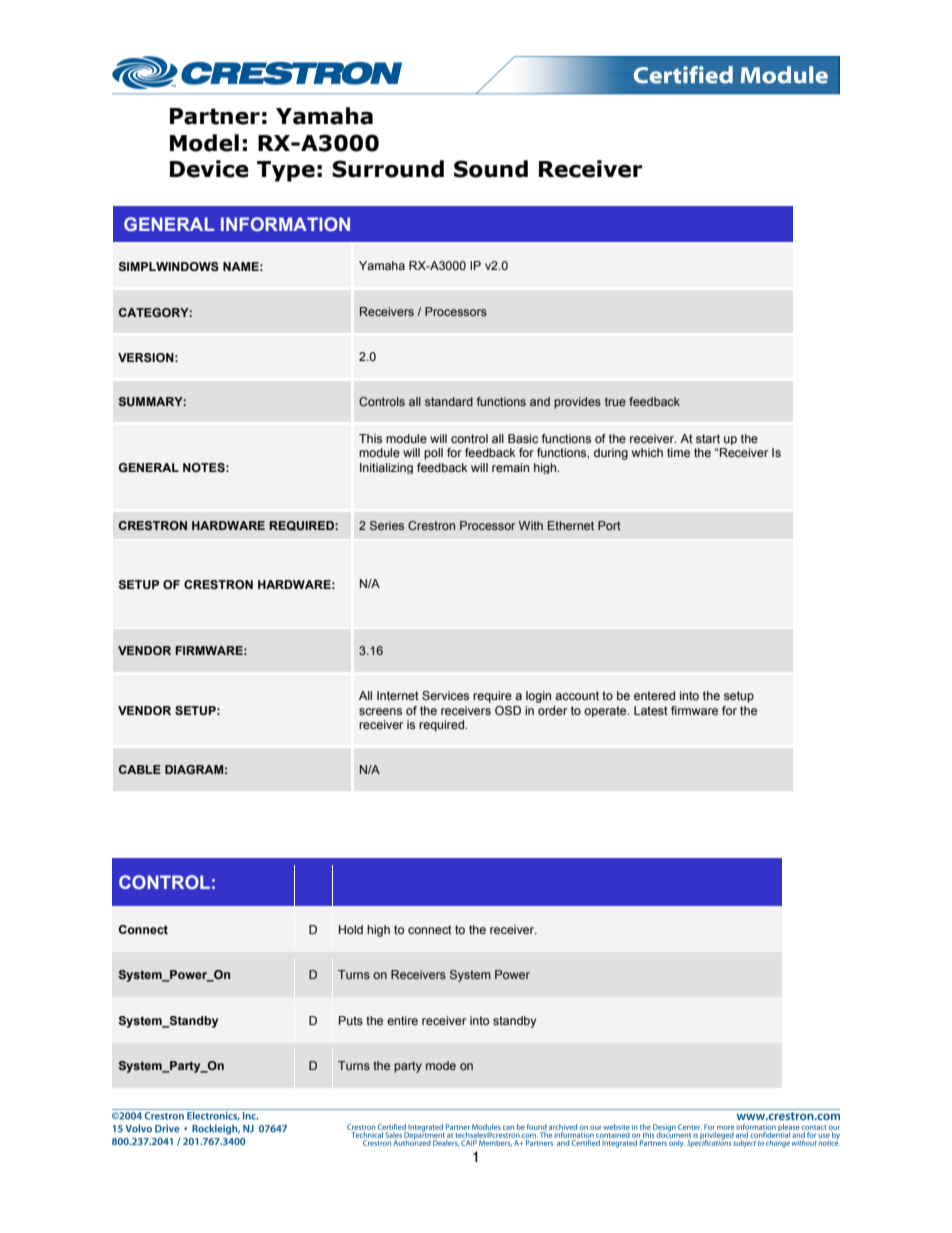  Describe the element at coordinates (388, 169) in the page. I see `Surround` at that location.
